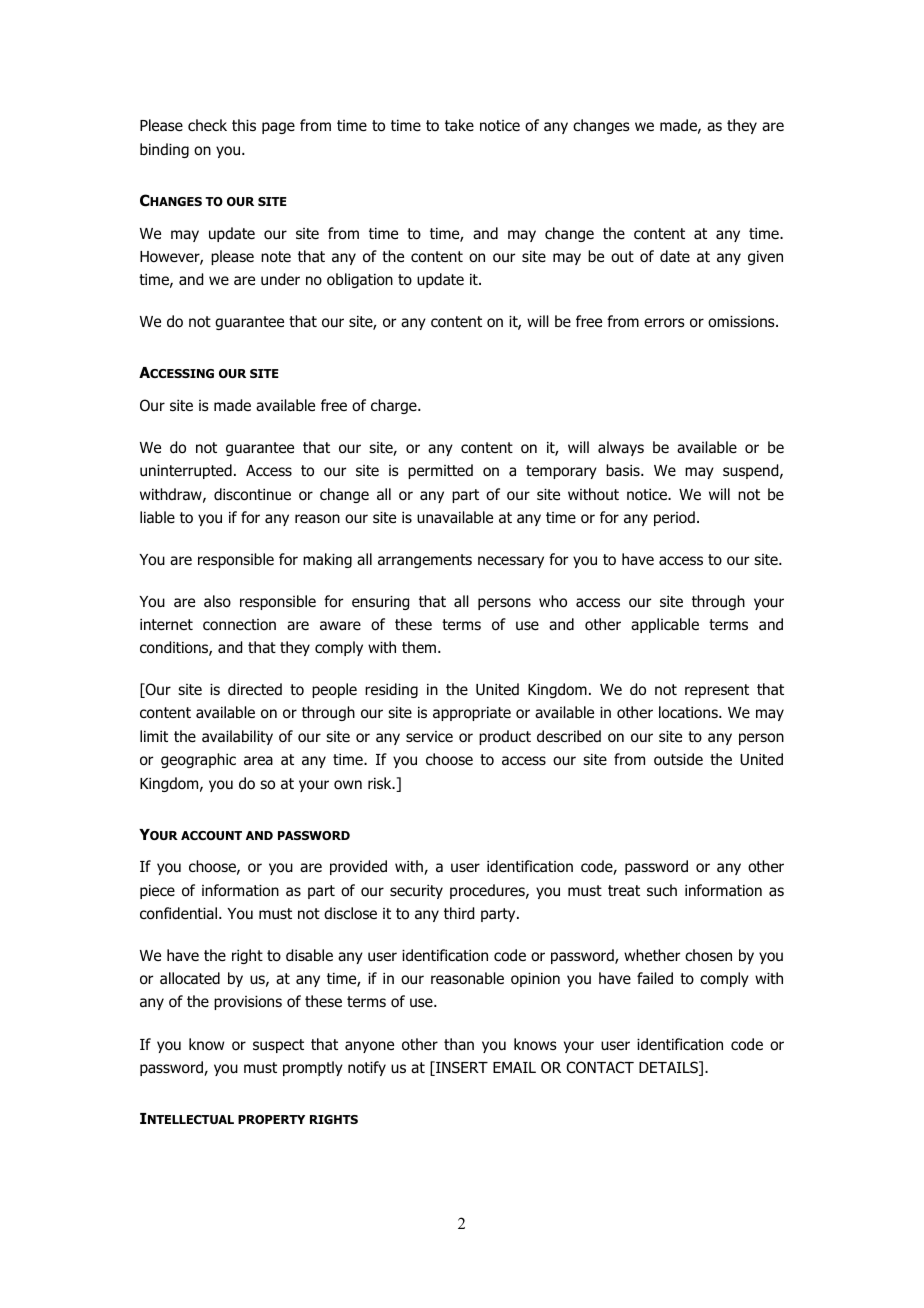 This screenshot has height=1308, width=924. Describe the element at coordinates (674, 518) in the screenshot. I see `period` at that location.
